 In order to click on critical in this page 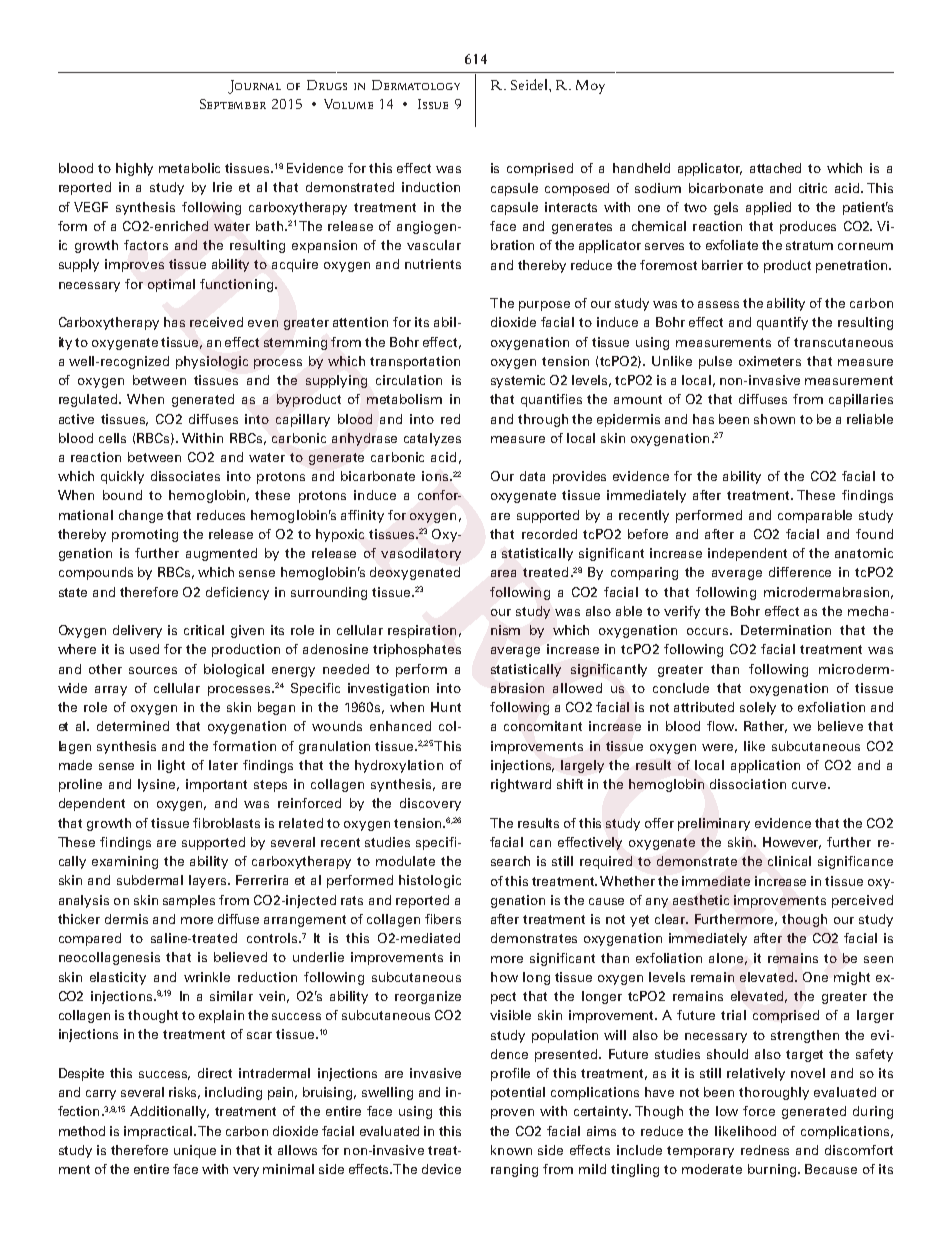, I will do `click(204, 630)`.
